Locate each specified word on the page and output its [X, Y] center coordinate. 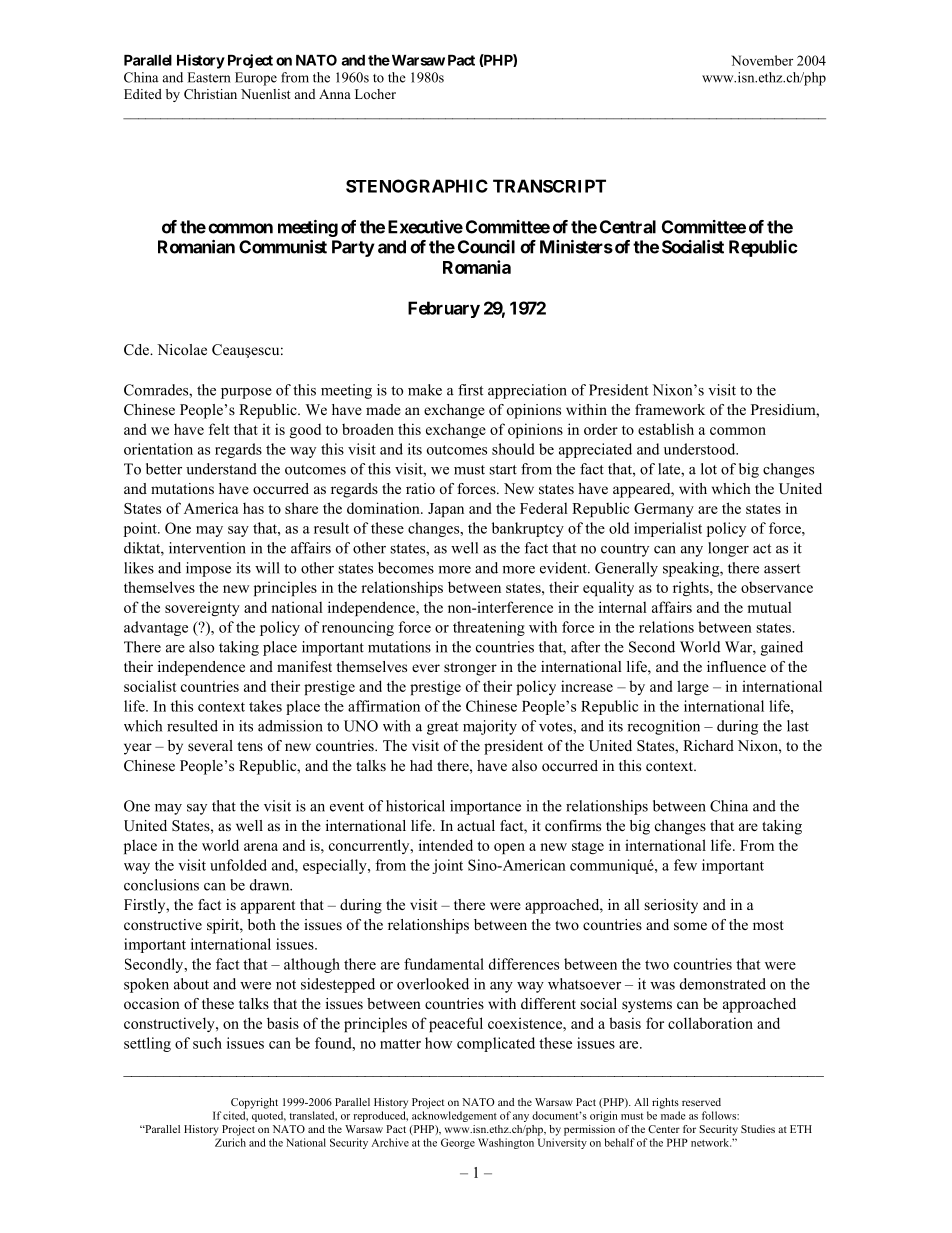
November [762, 60]
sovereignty [202, 608]
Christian [210, 94]
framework [670, 409]
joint [447, 866]
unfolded [238, 865]
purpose [246, 393]
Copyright [254, 1103]
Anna [335, 94]
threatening [489, 628]
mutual [769, 607]
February [444, 309]
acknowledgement [454, 1116]
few [685, 865]
